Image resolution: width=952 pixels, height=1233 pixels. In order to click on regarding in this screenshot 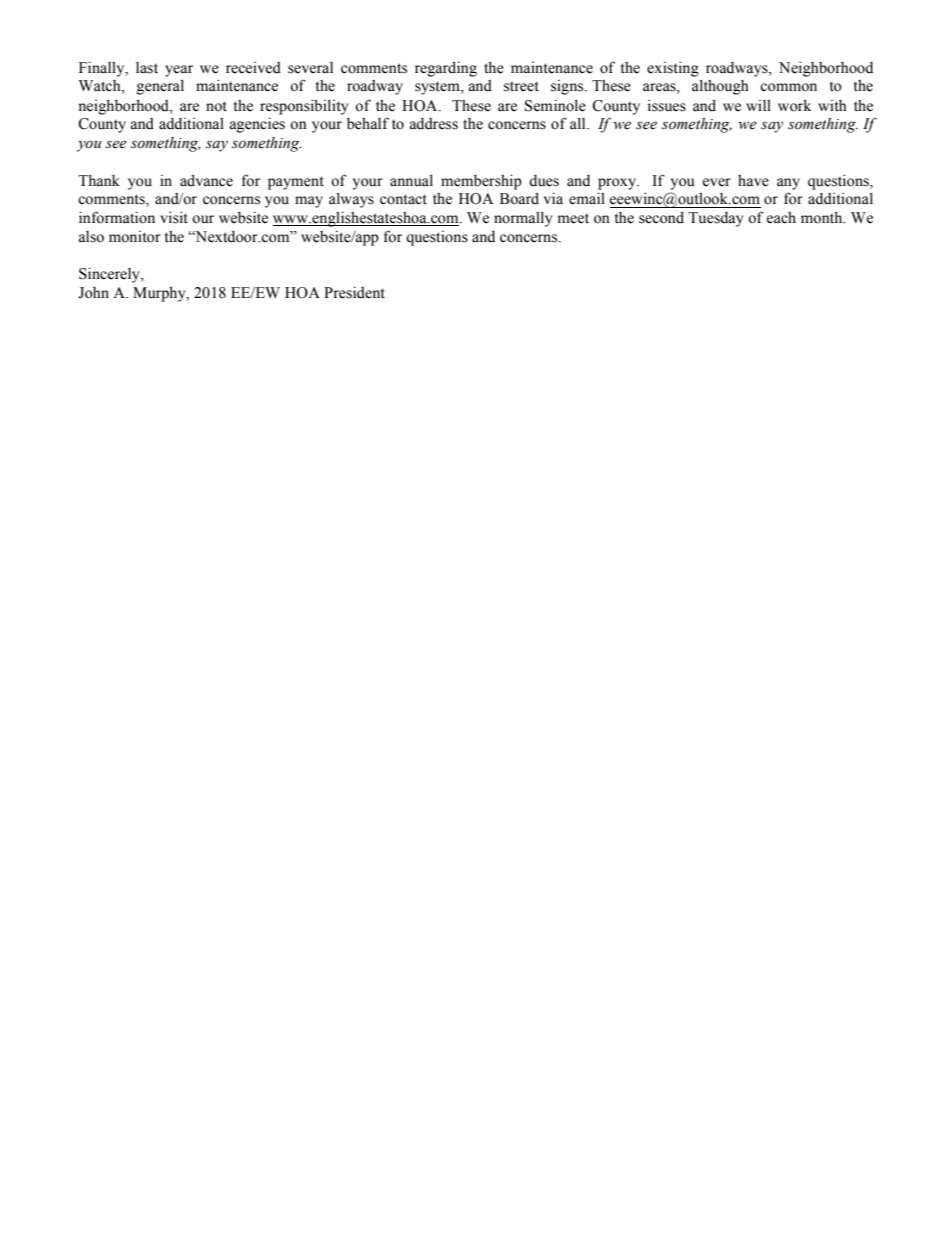, I will do `click(446, 69)`.
